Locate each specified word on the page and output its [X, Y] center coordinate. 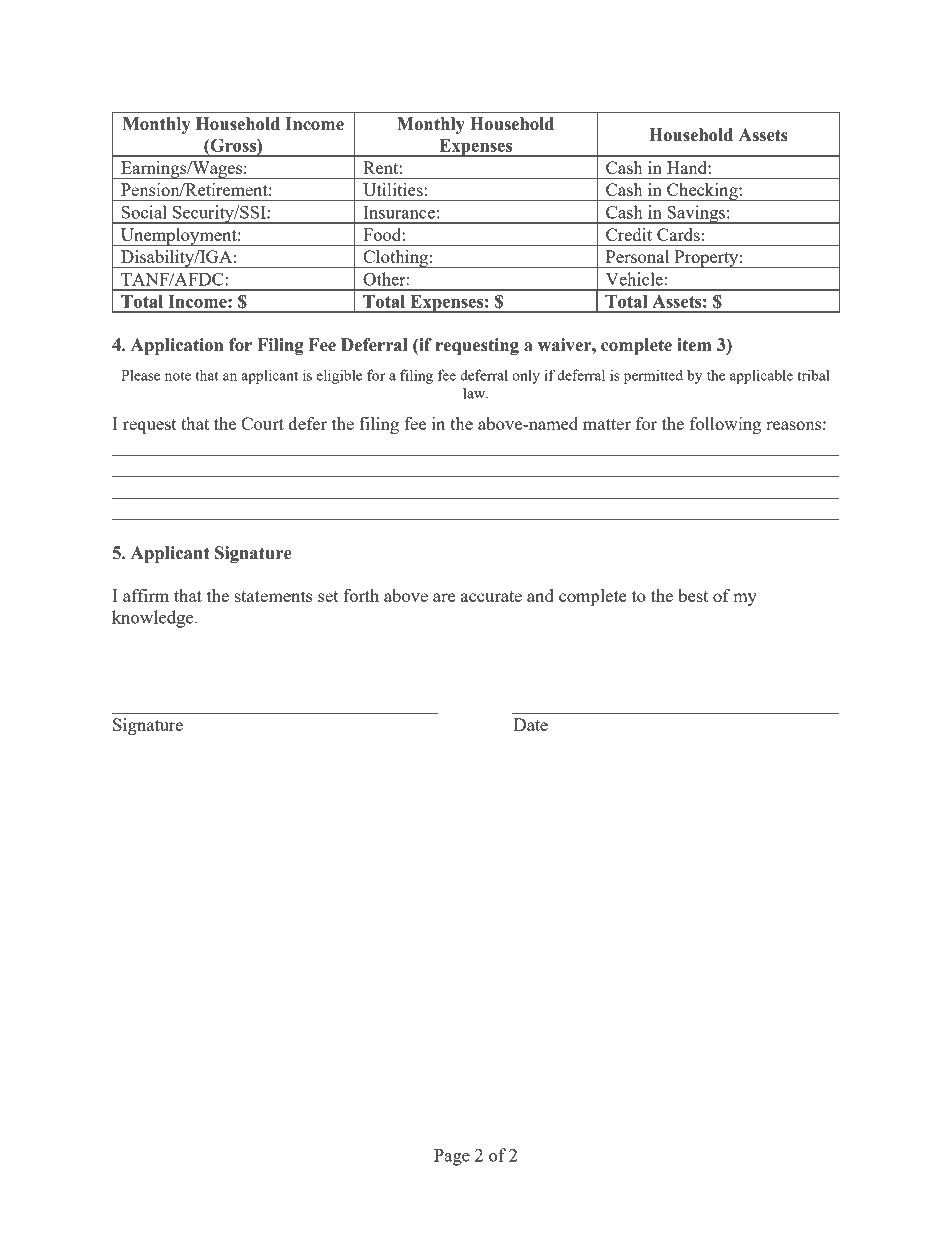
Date [530, 724]
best [693, 595]
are [444, 597]
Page [452, 1157]
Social [144, 212]
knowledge [154, 619]
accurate [491, 596]
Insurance [399, 212]
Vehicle [634, 279]
